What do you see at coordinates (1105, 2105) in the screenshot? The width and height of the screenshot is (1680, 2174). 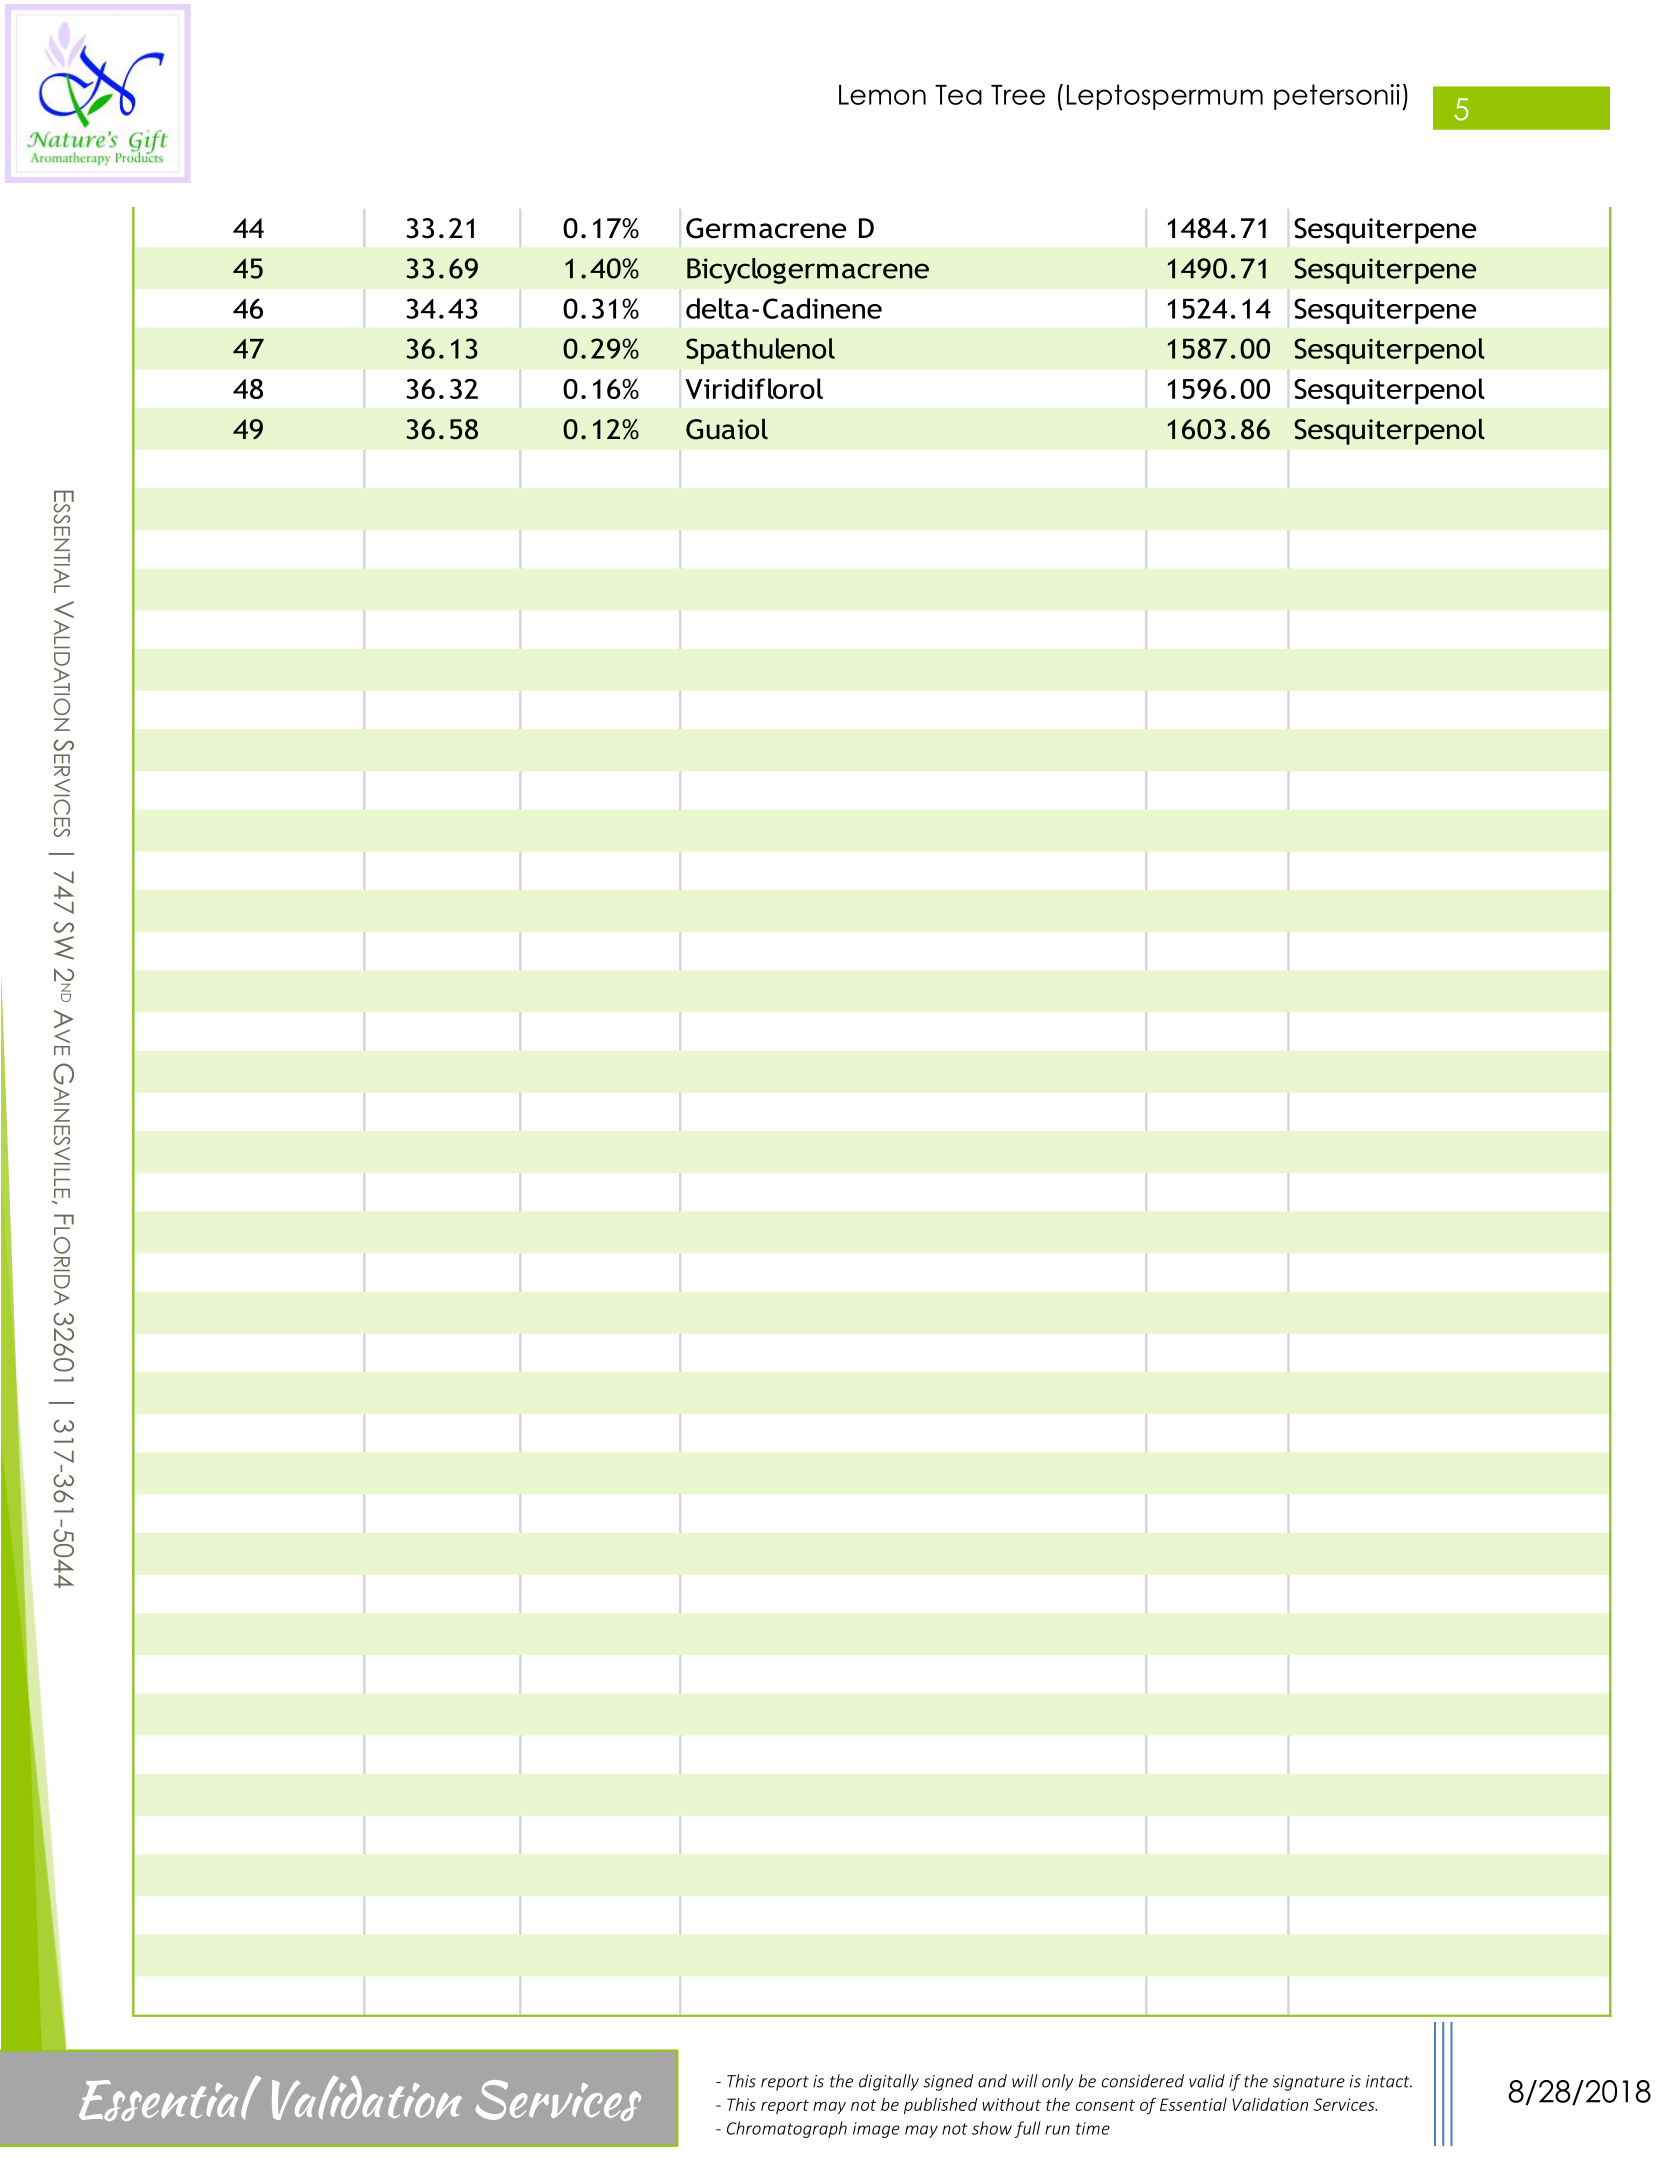 I see `consent` at bounding box center [1105, 2105].
